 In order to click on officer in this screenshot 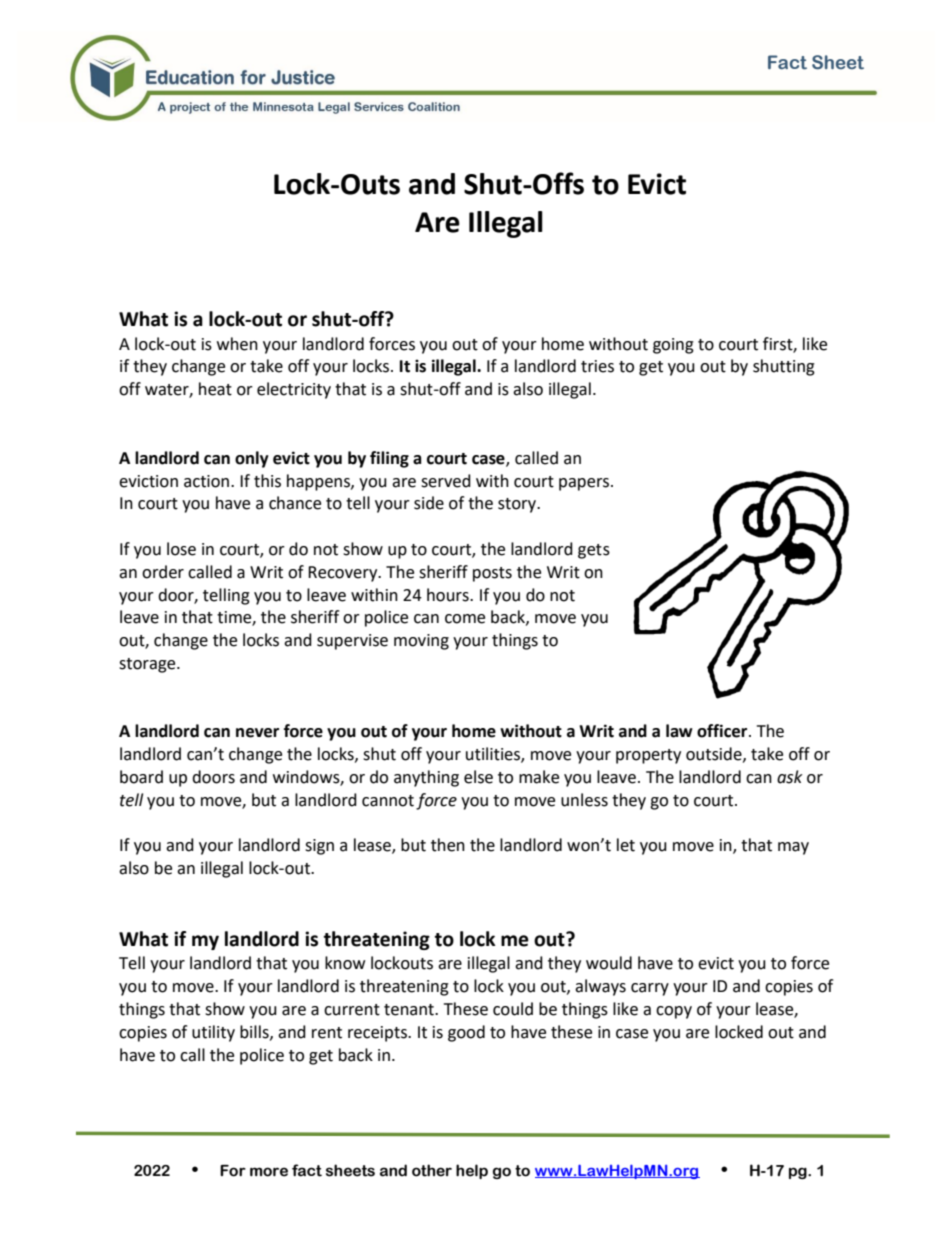, I will do `click(723, 731)`.
